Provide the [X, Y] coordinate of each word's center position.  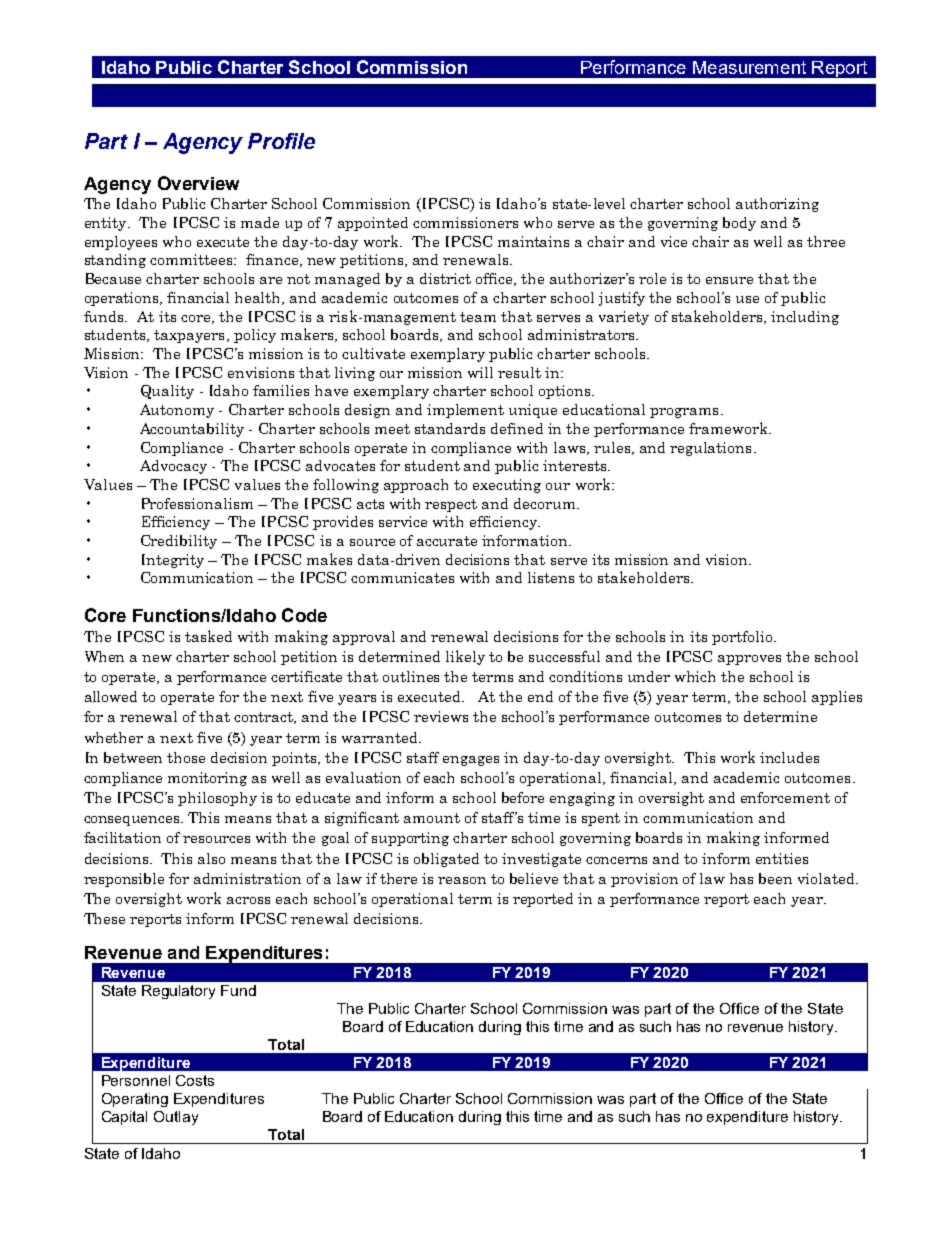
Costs [195, 1080]
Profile [281, 141]
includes [789, 757]
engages [471, 761]
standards [450, 428]
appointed [373, 224]
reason [462, 880]
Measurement [749, 67]
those [186, 757]
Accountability [192, 430]
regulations [710, 449]
